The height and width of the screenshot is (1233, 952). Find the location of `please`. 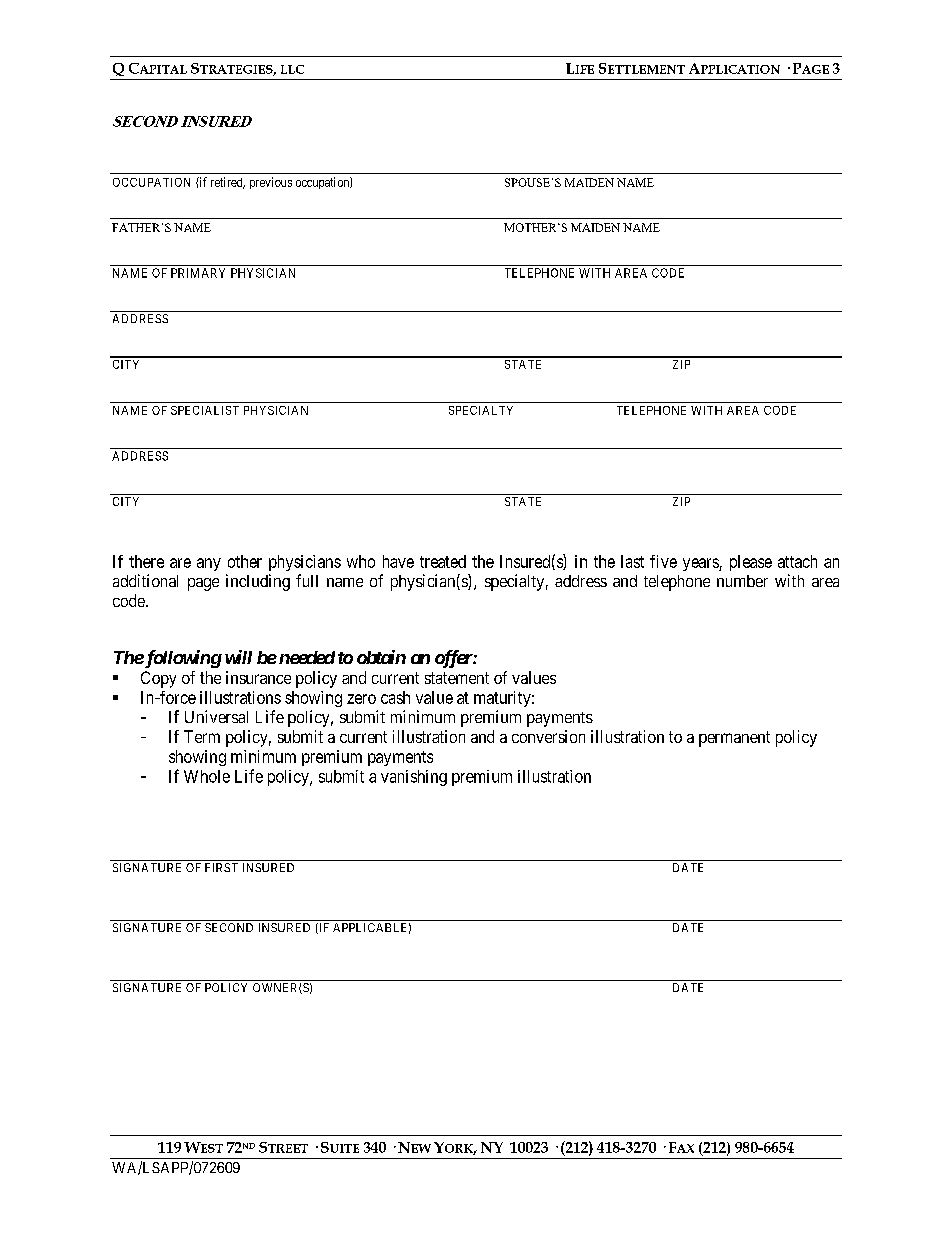

please is located at coordinates (751, 563).
